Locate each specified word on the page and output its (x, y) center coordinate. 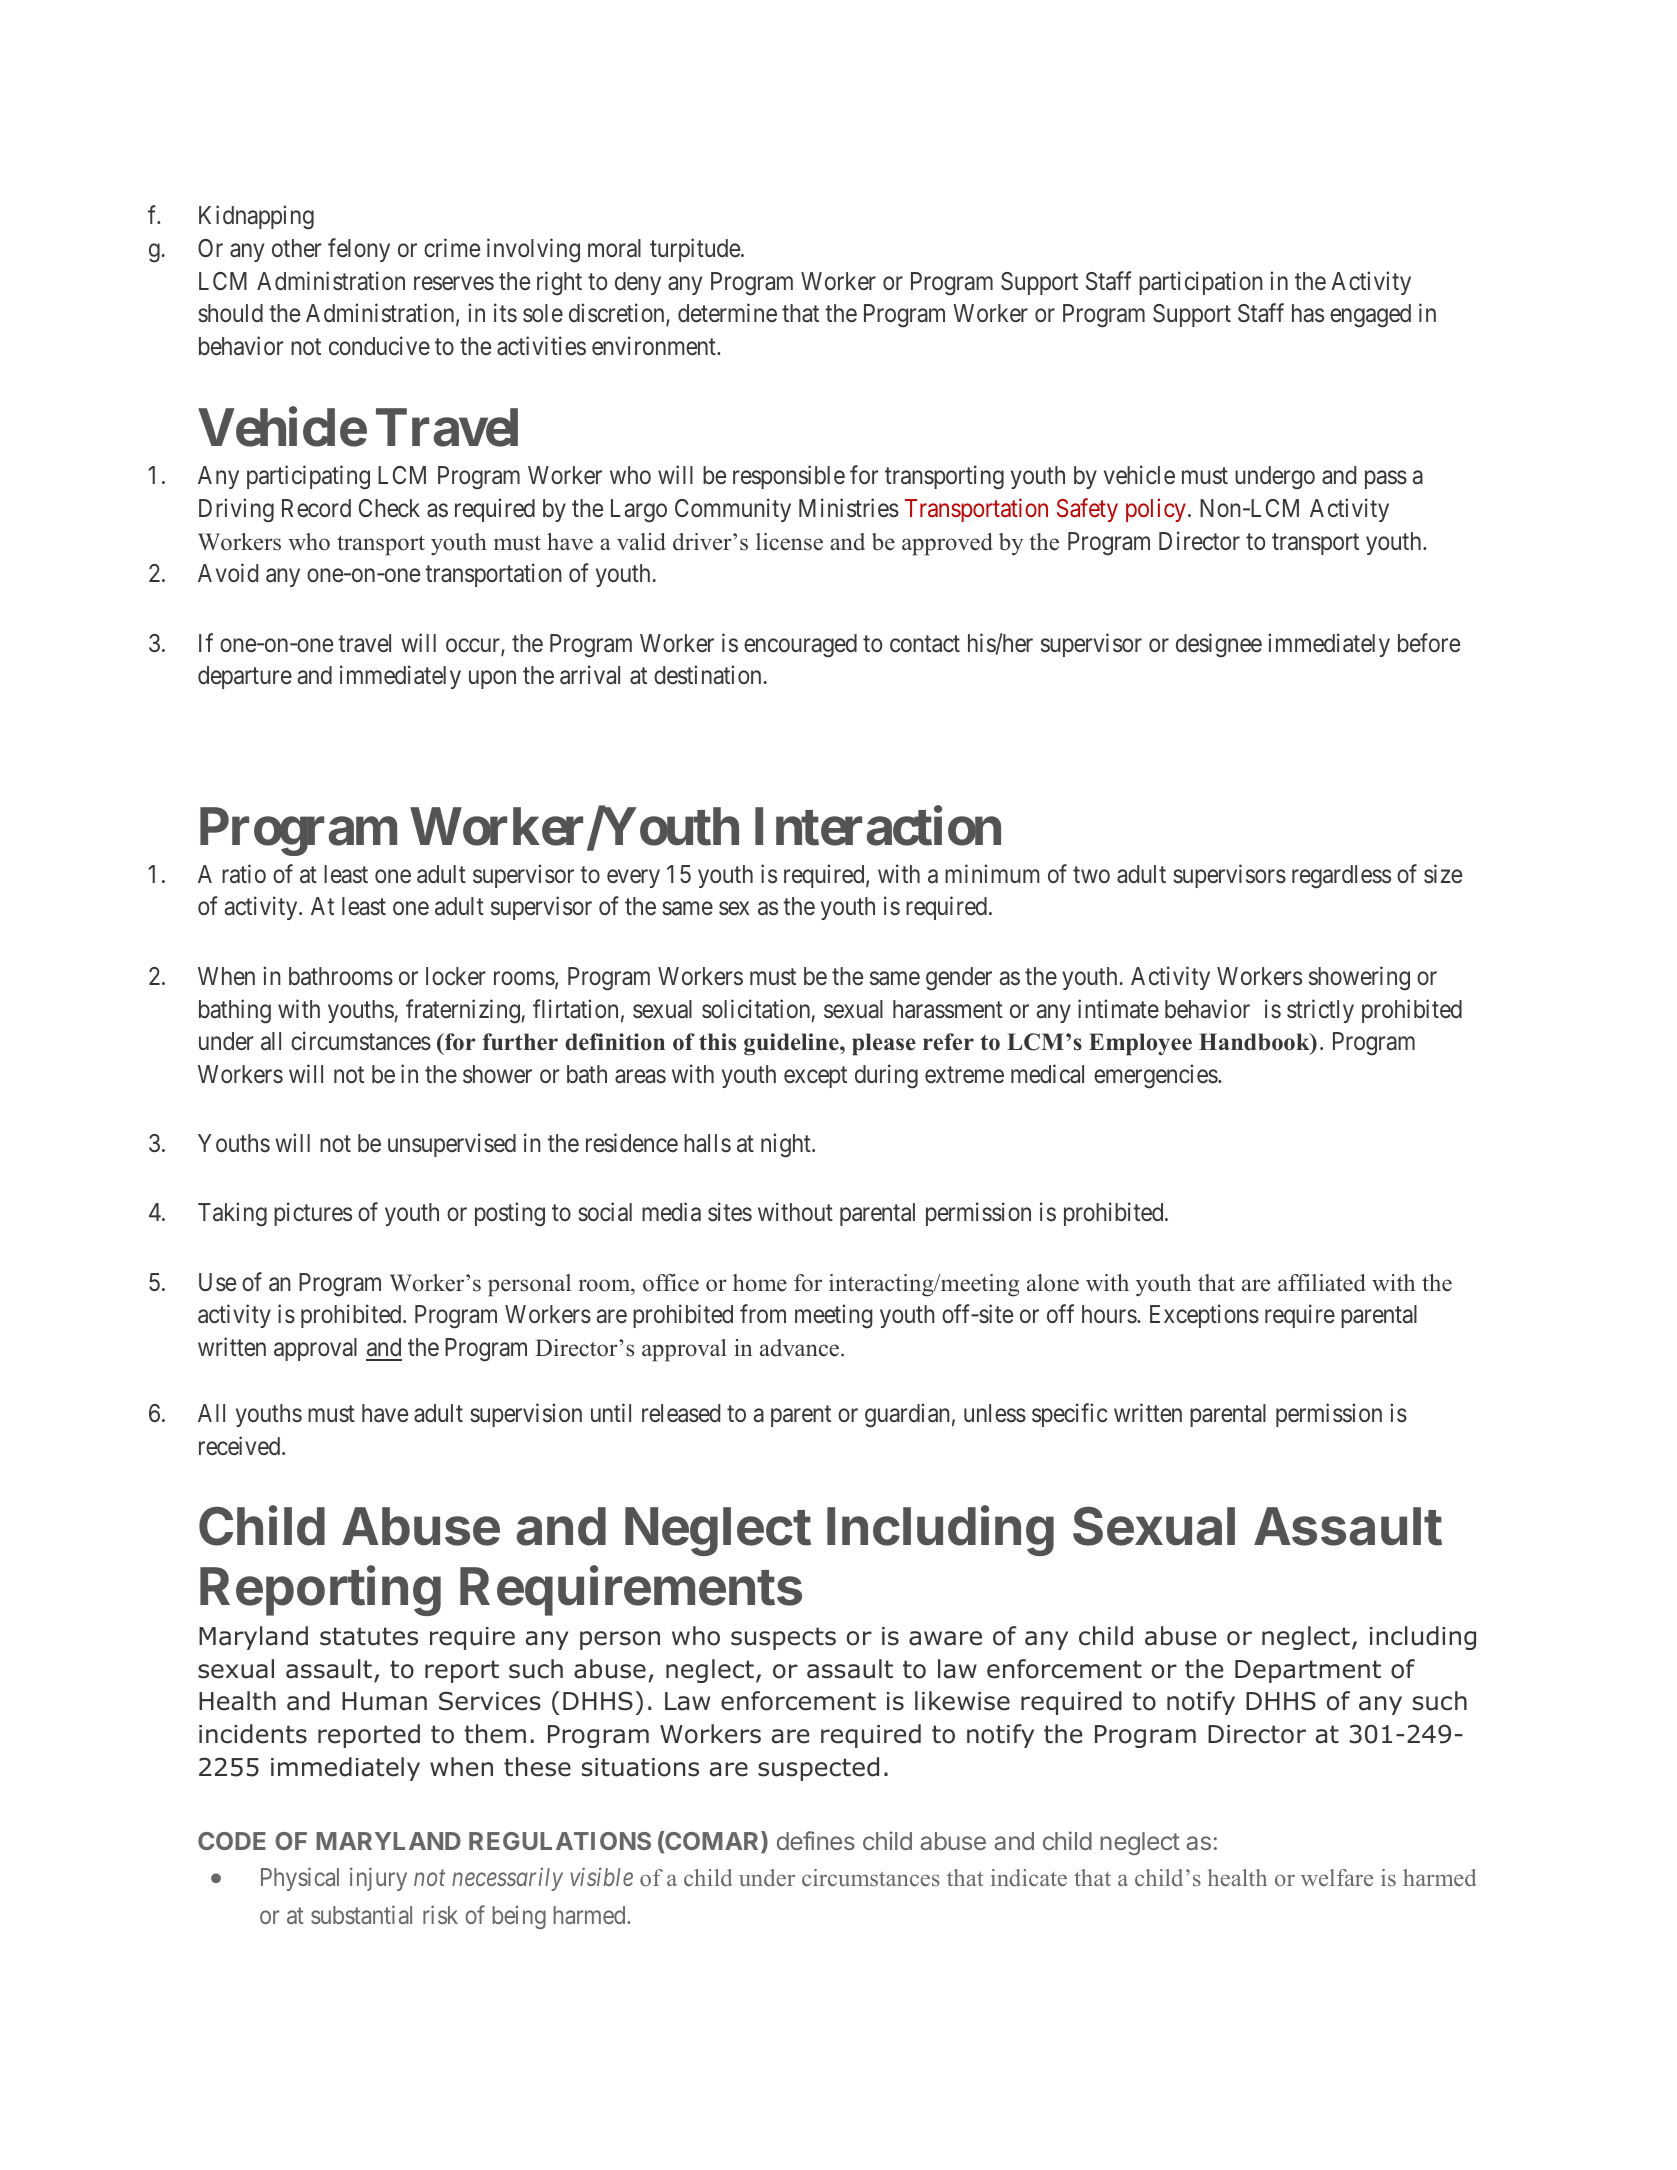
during (886, 1076)
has (1308, 313)
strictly (1320, 1011)
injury (378, 1879)
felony (359, 250)
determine (727, 313)
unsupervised (452, 1145)
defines (816, 1840)
